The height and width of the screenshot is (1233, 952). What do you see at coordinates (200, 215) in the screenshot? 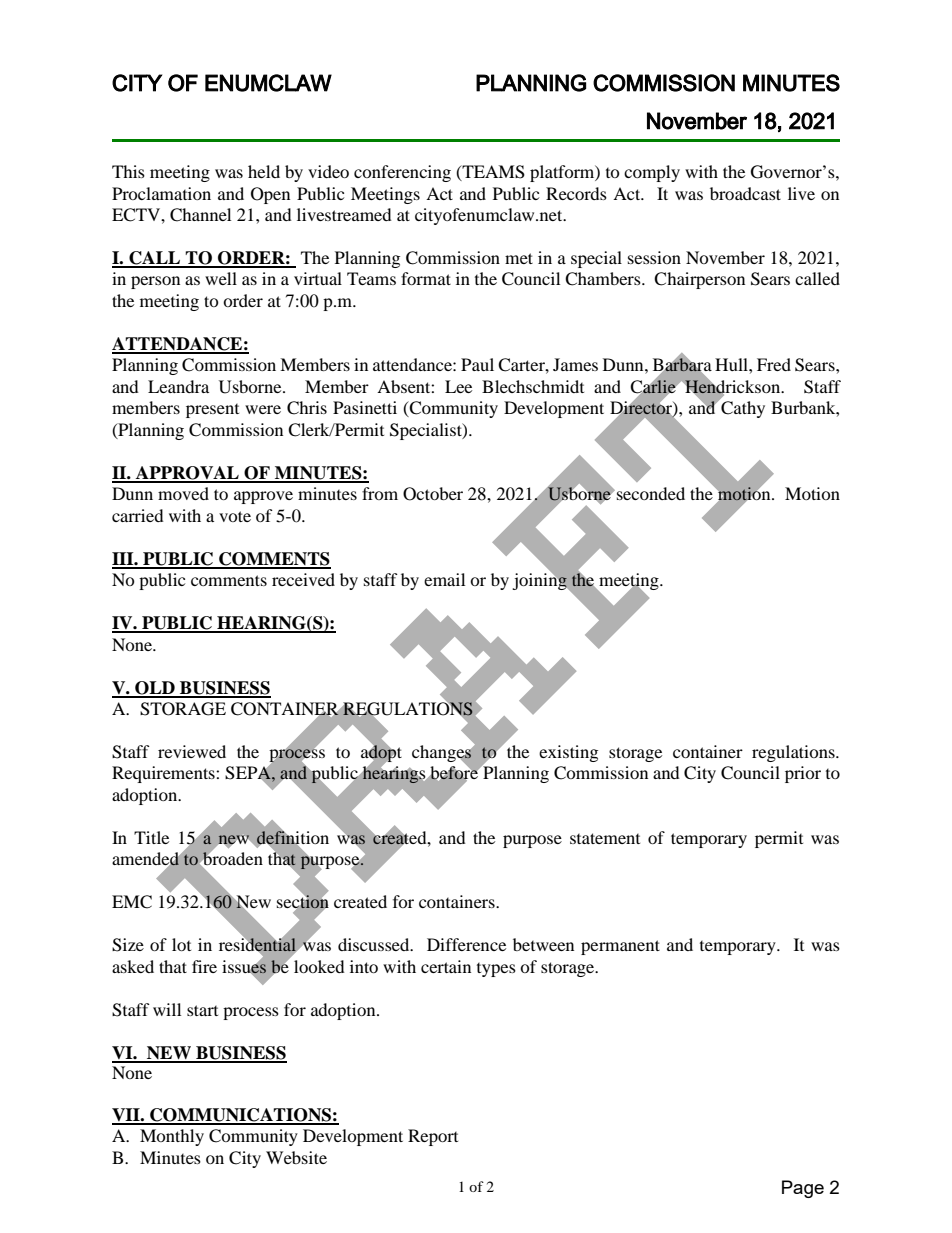
I see `Channel` at bounding box center [200, 215].
